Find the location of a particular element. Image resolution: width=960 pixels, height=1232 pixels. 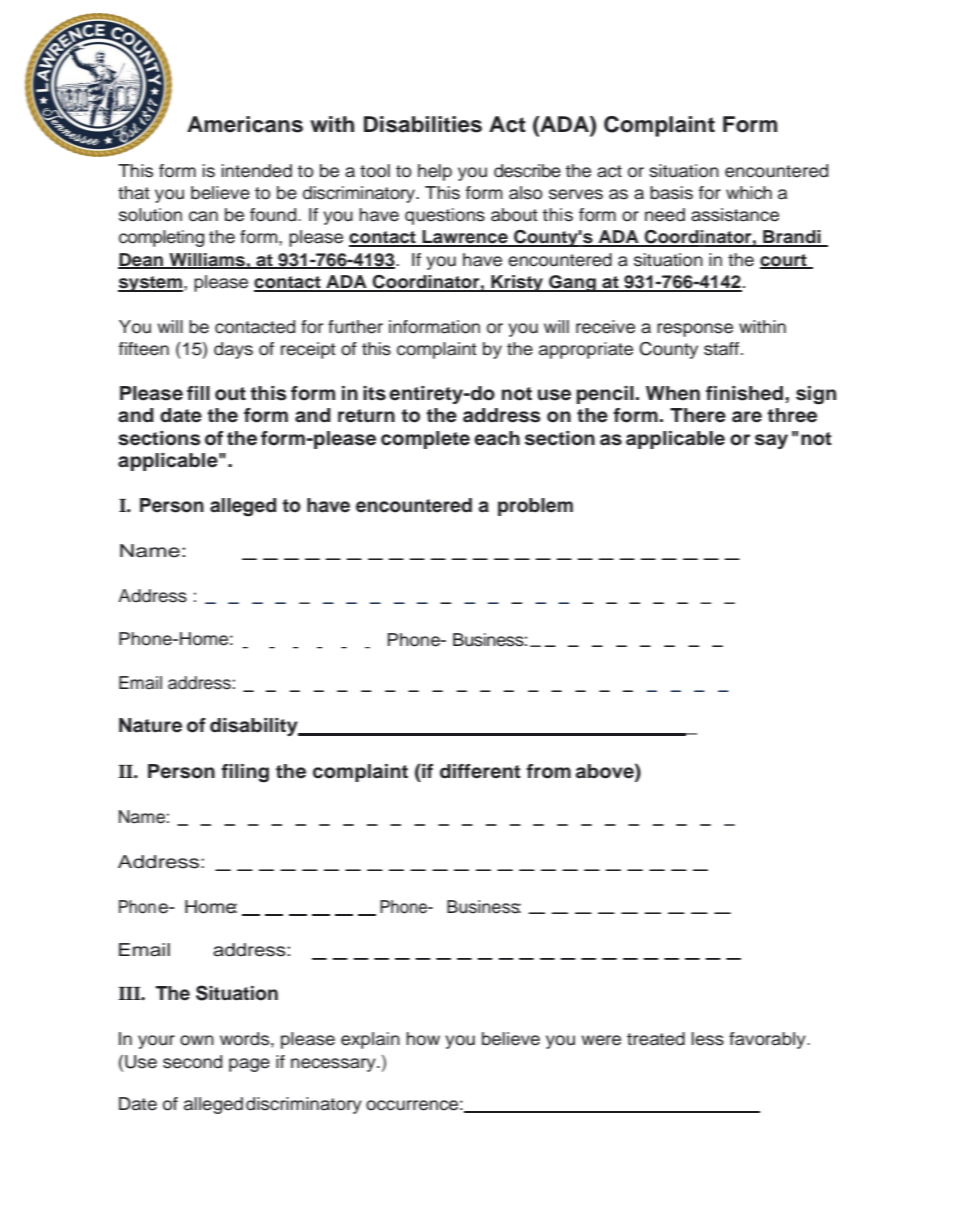

less is located at coordinates (708, 1039).
